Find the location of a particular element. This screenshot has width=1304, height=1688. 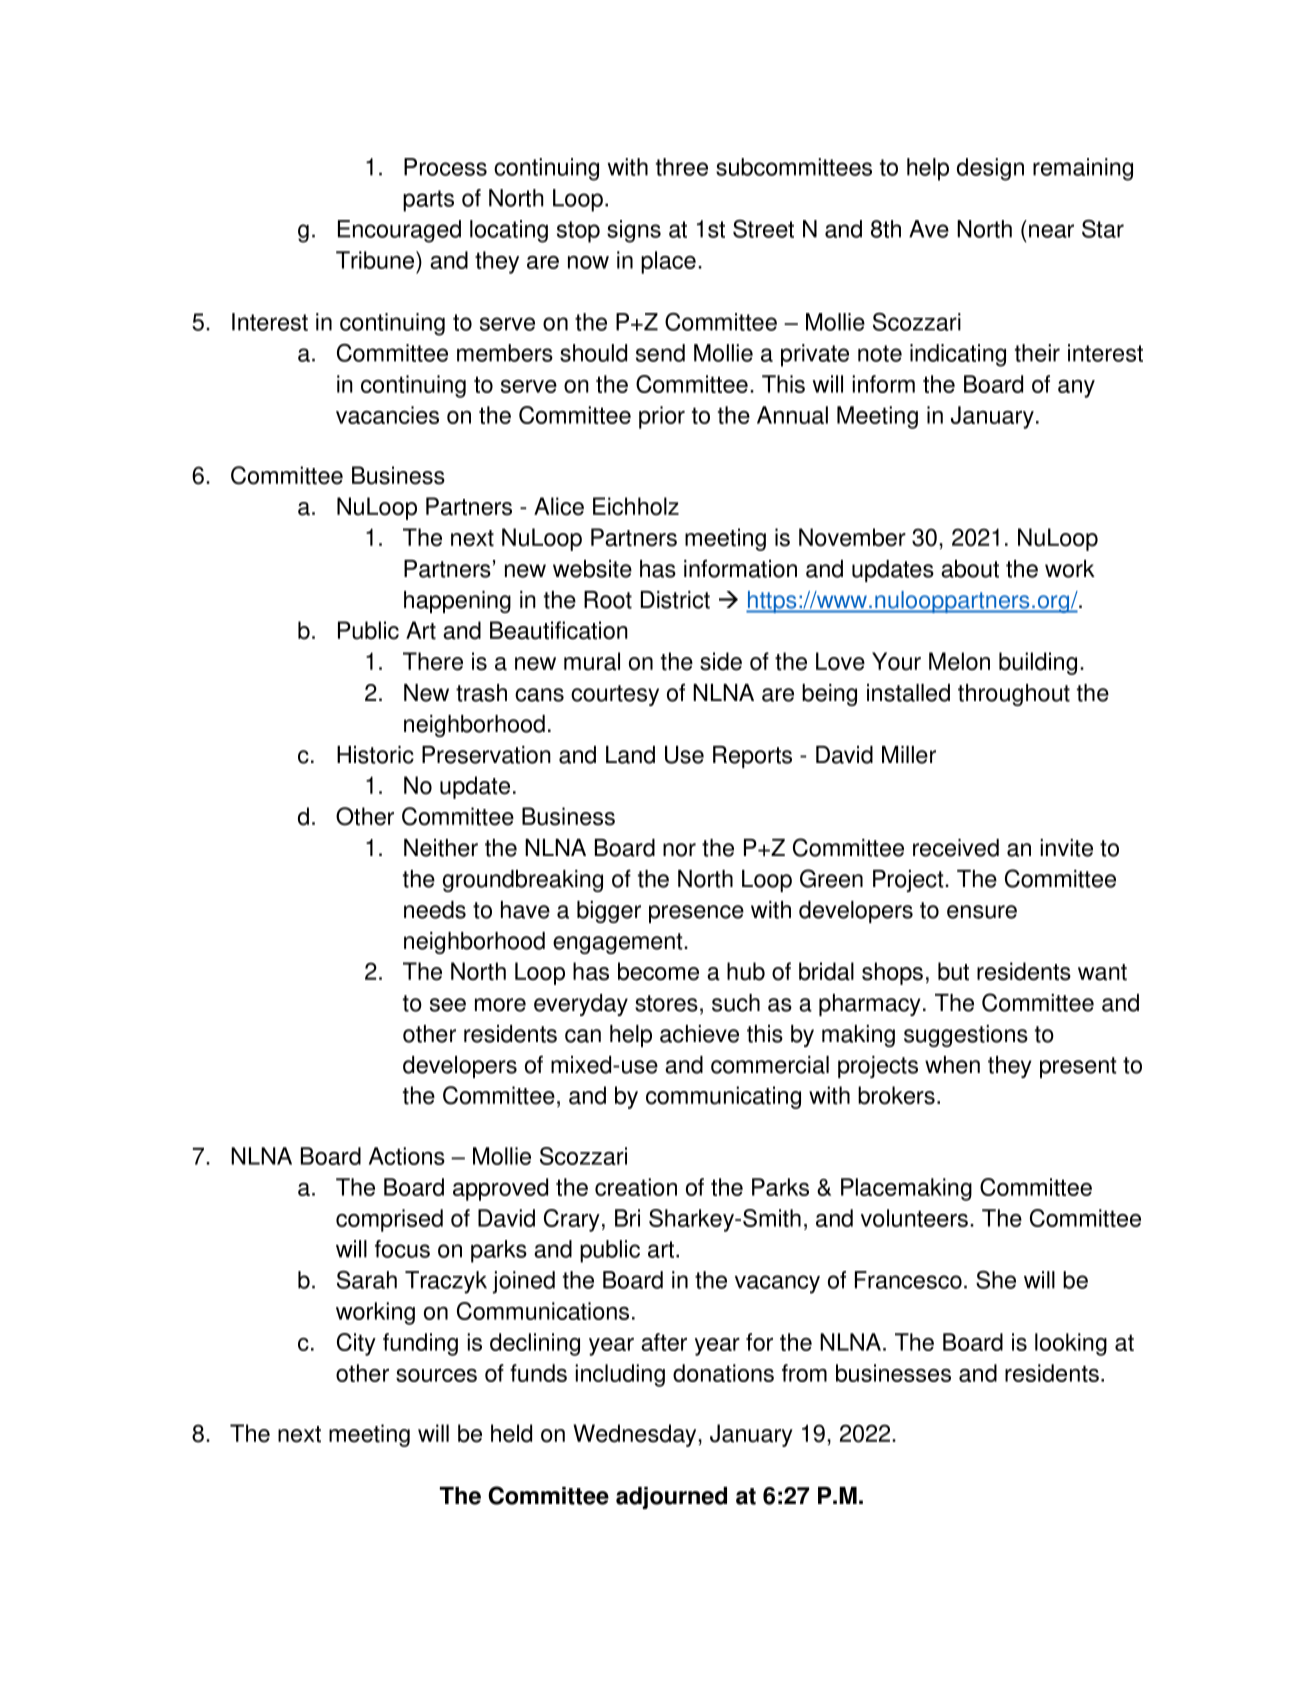

parts is located at coordinates (428, 201).
